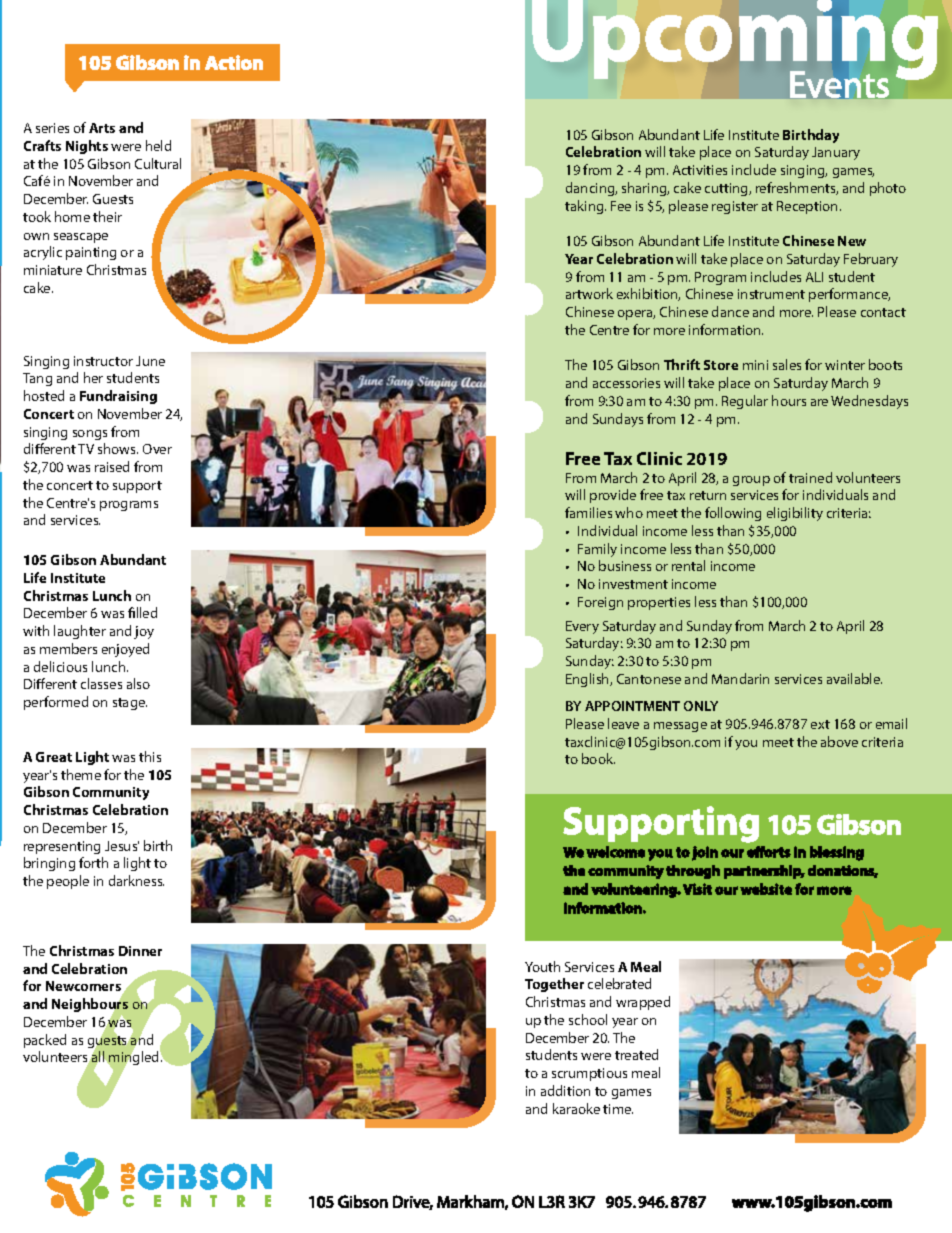 This screenshot has height=1233, width=952. Describe the element at coordinates (158, 163) in the screenshot. I see `Cultural` at that location.
